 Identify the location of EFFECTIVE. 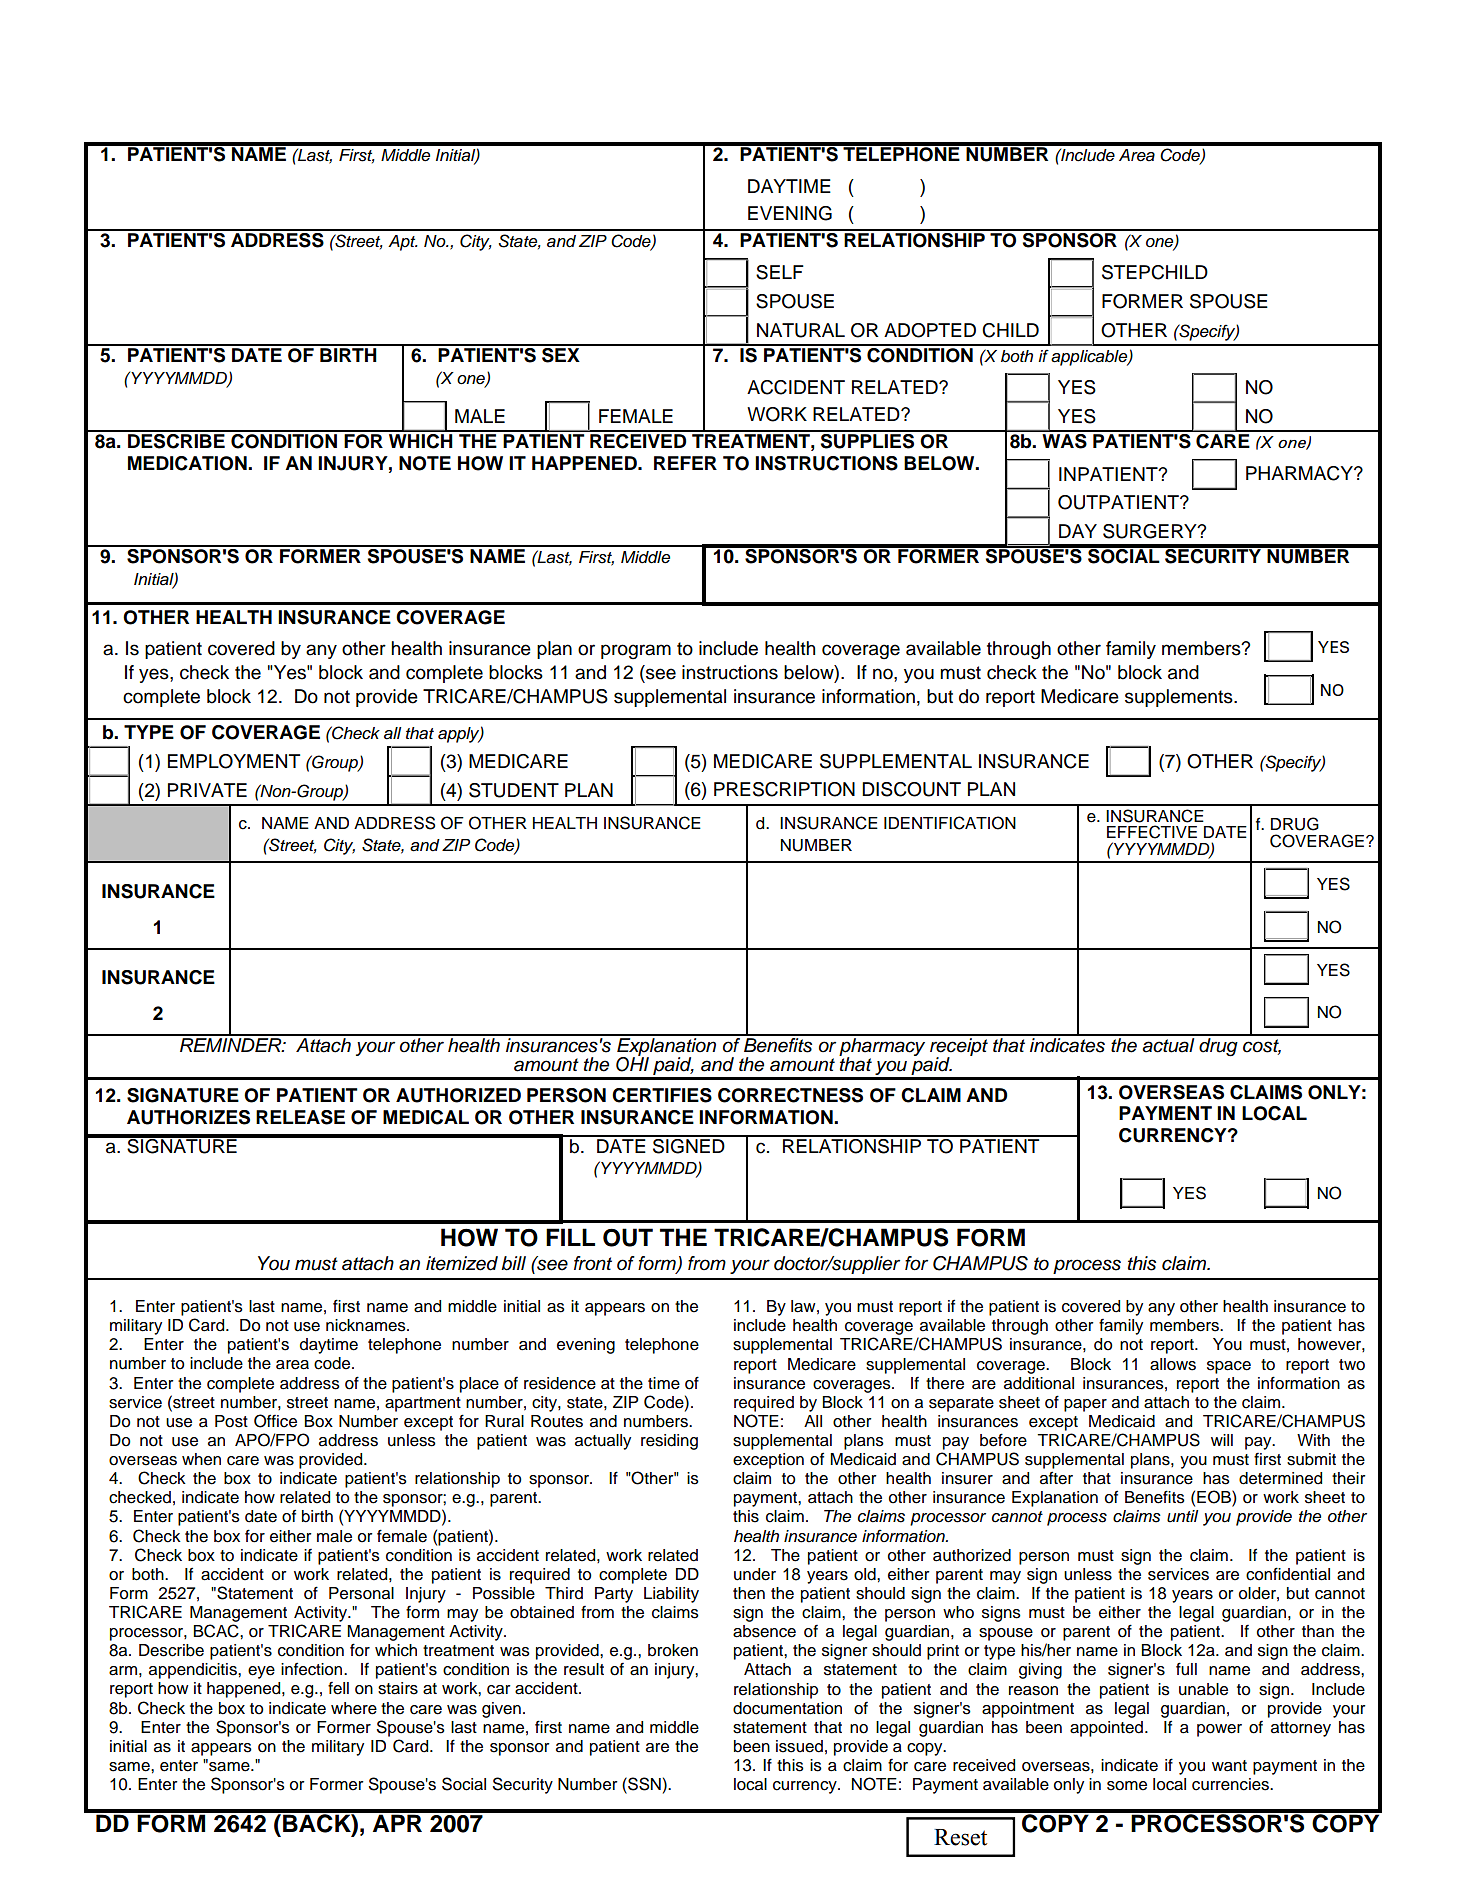
(1152, 832).
